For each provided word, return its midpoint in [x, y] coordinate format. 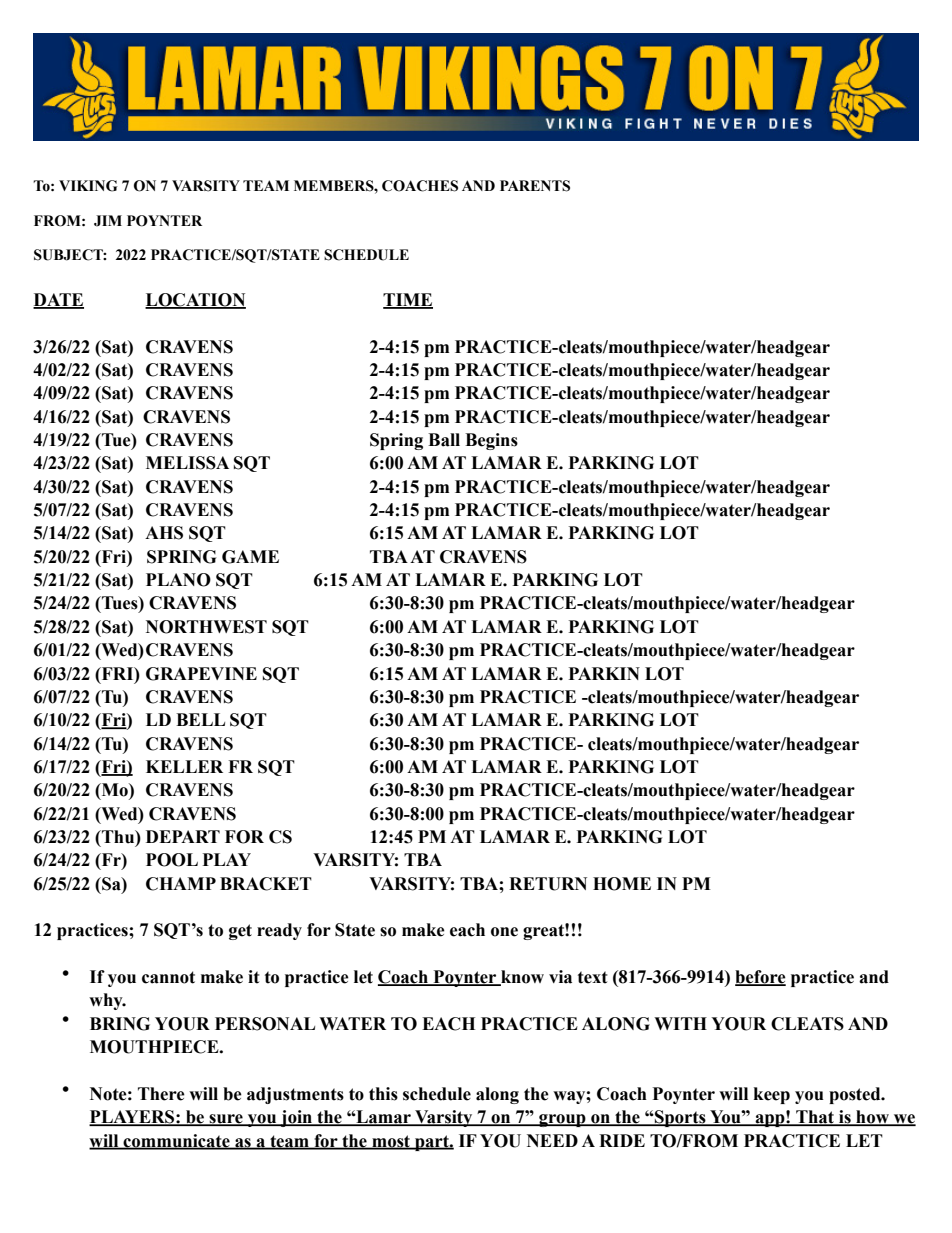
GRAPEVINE [201, 674]
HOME [622, 884]
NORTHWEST [206, 627]
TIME [408, 300]
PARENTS [535, 186]
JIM [108, 221]
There [161, 1094]
